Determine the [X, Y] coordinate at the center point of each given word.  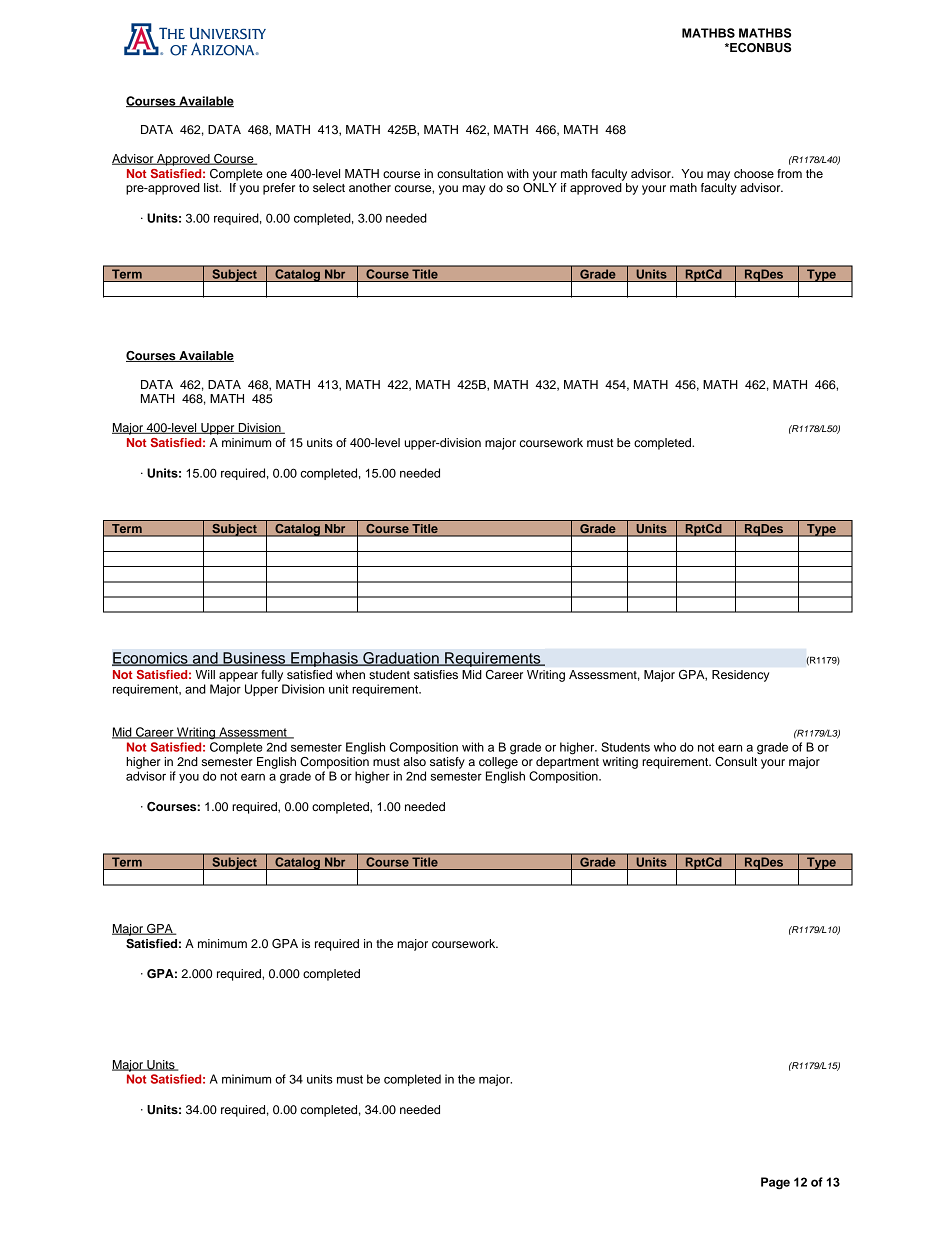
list [212, 187]
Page [775, 1183]
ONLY [540, 188]
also [414, 761]
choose [754, 173]
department [567, 763]
